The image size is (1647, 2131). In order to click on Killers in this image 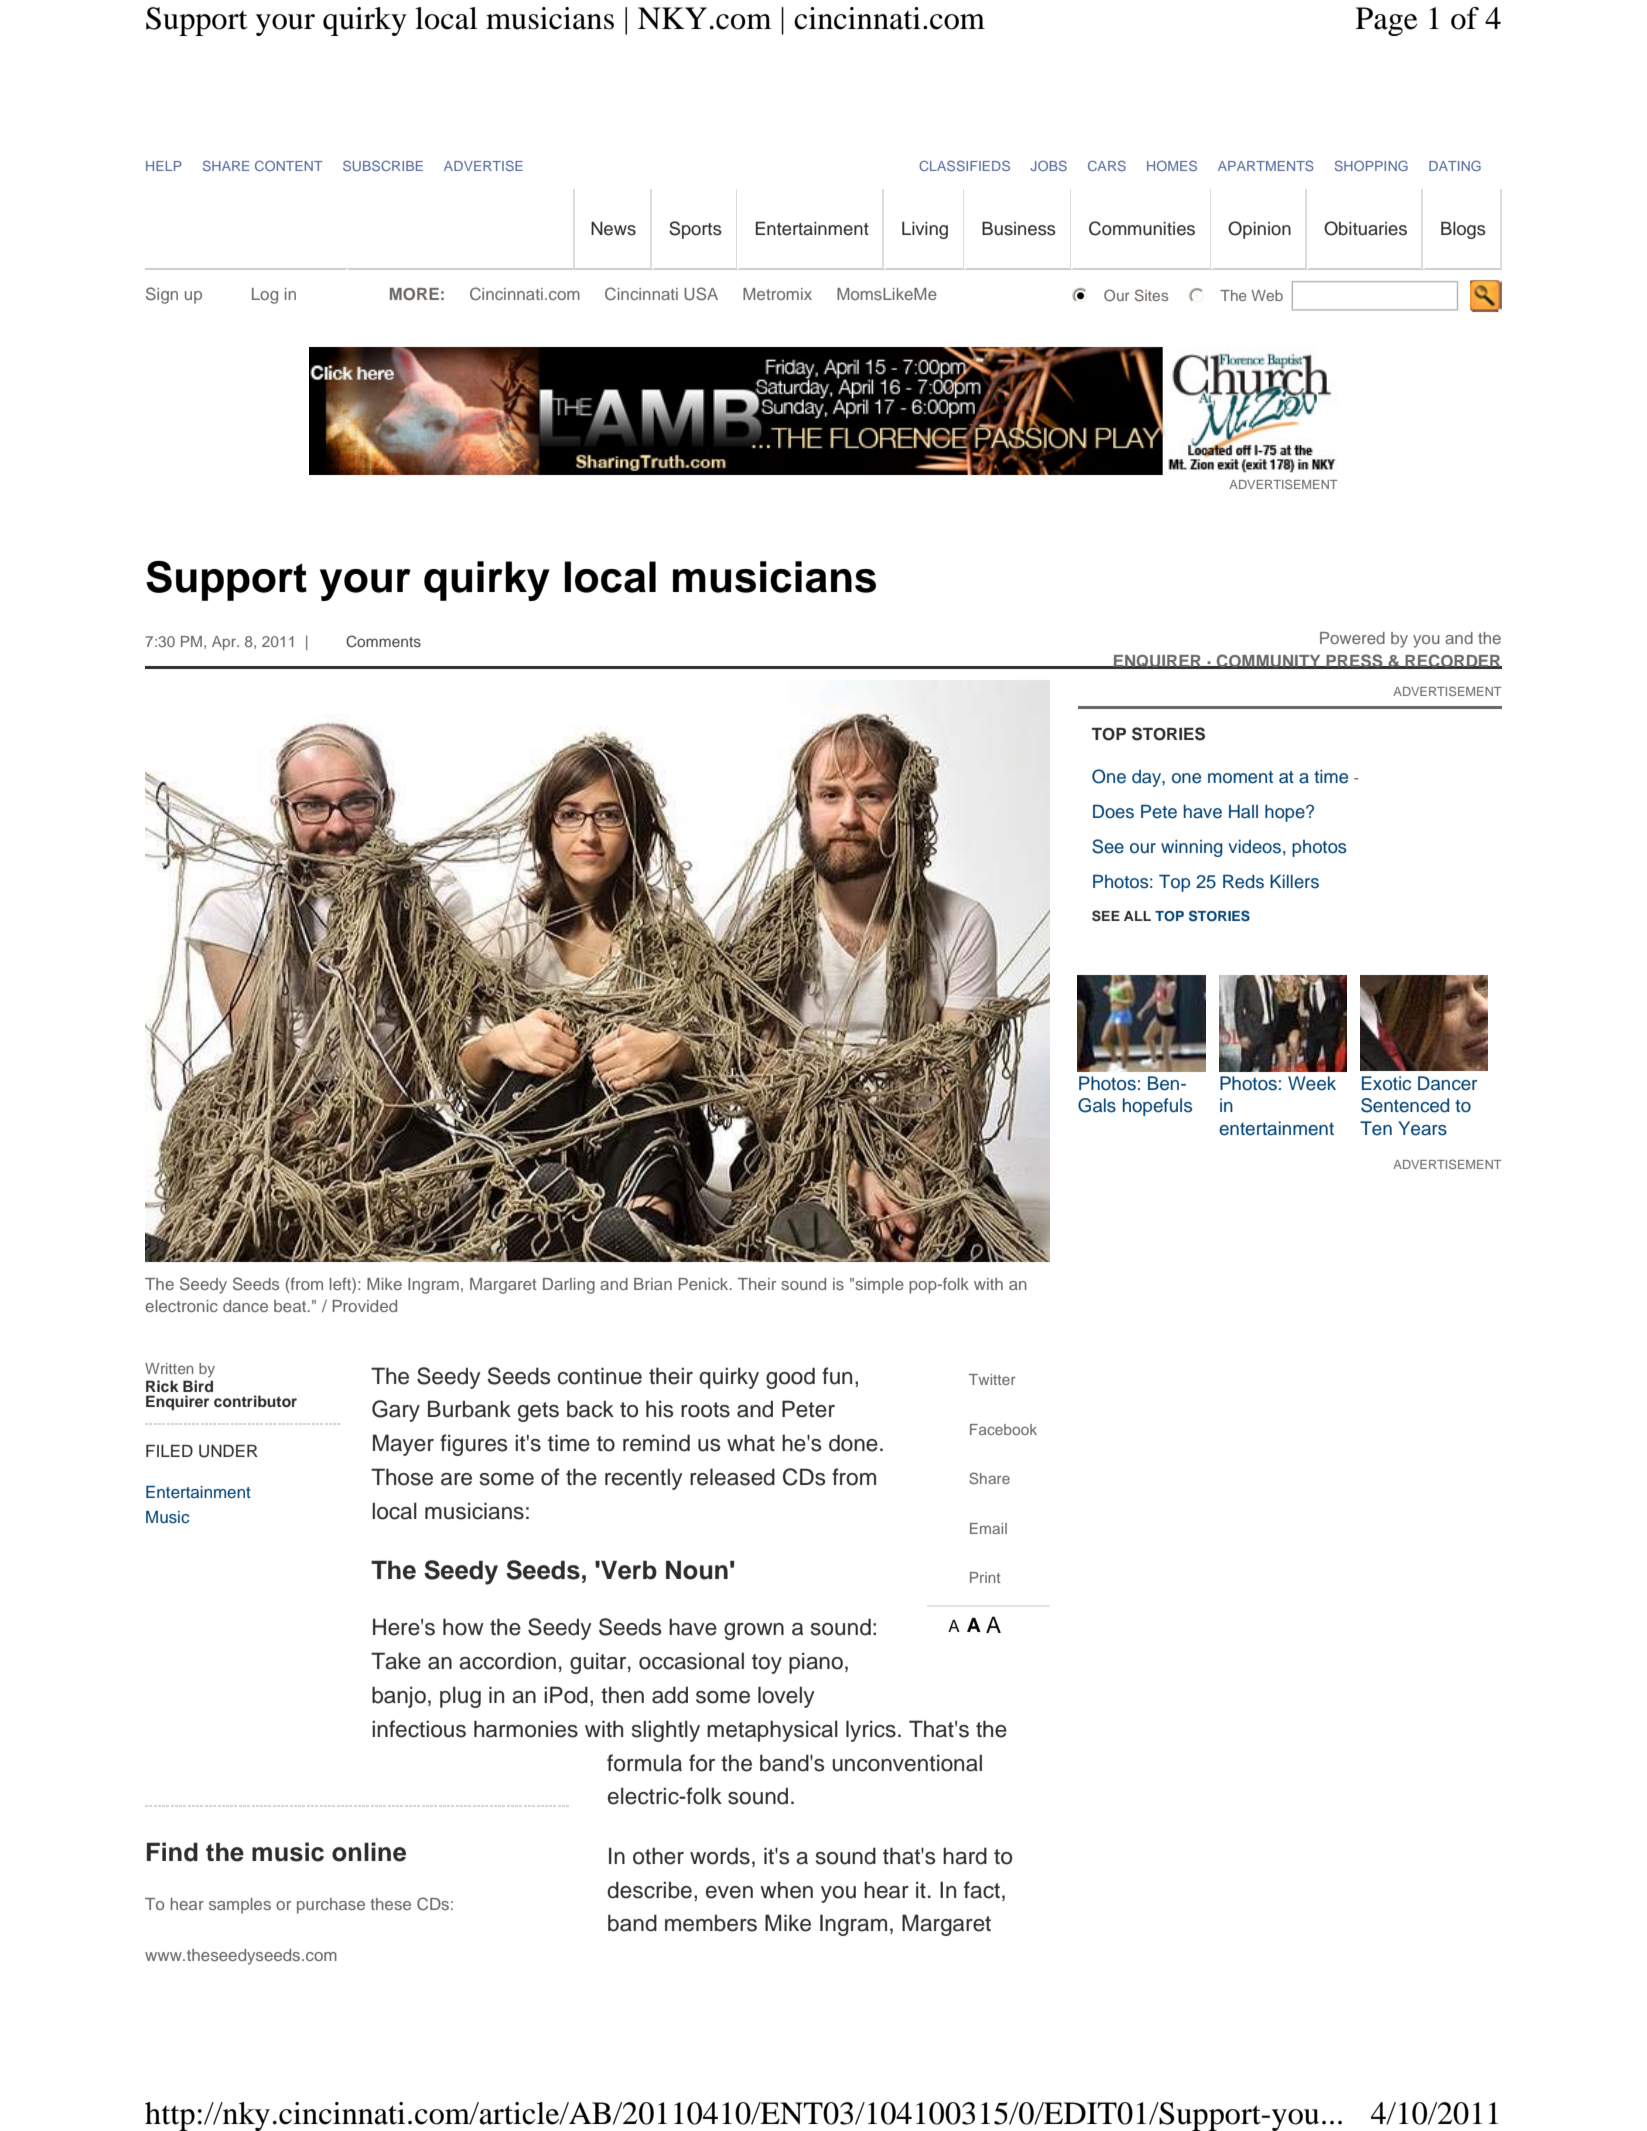, I will do `click(1294, 882)`.
